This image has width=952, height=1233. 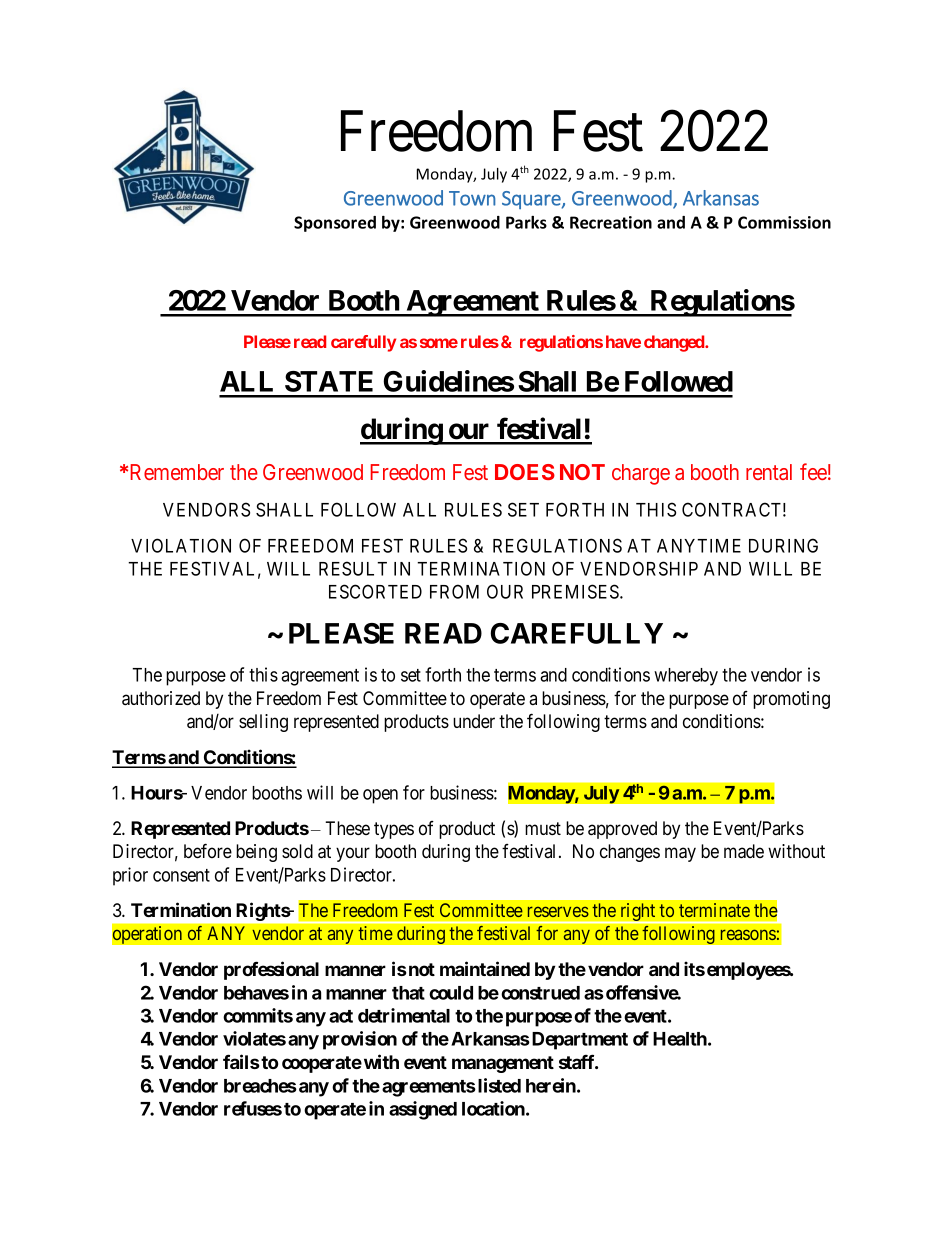 What do you see at coordinates (454, 591) in the image?
I see `FROM` at bounding box center [454, 591].
